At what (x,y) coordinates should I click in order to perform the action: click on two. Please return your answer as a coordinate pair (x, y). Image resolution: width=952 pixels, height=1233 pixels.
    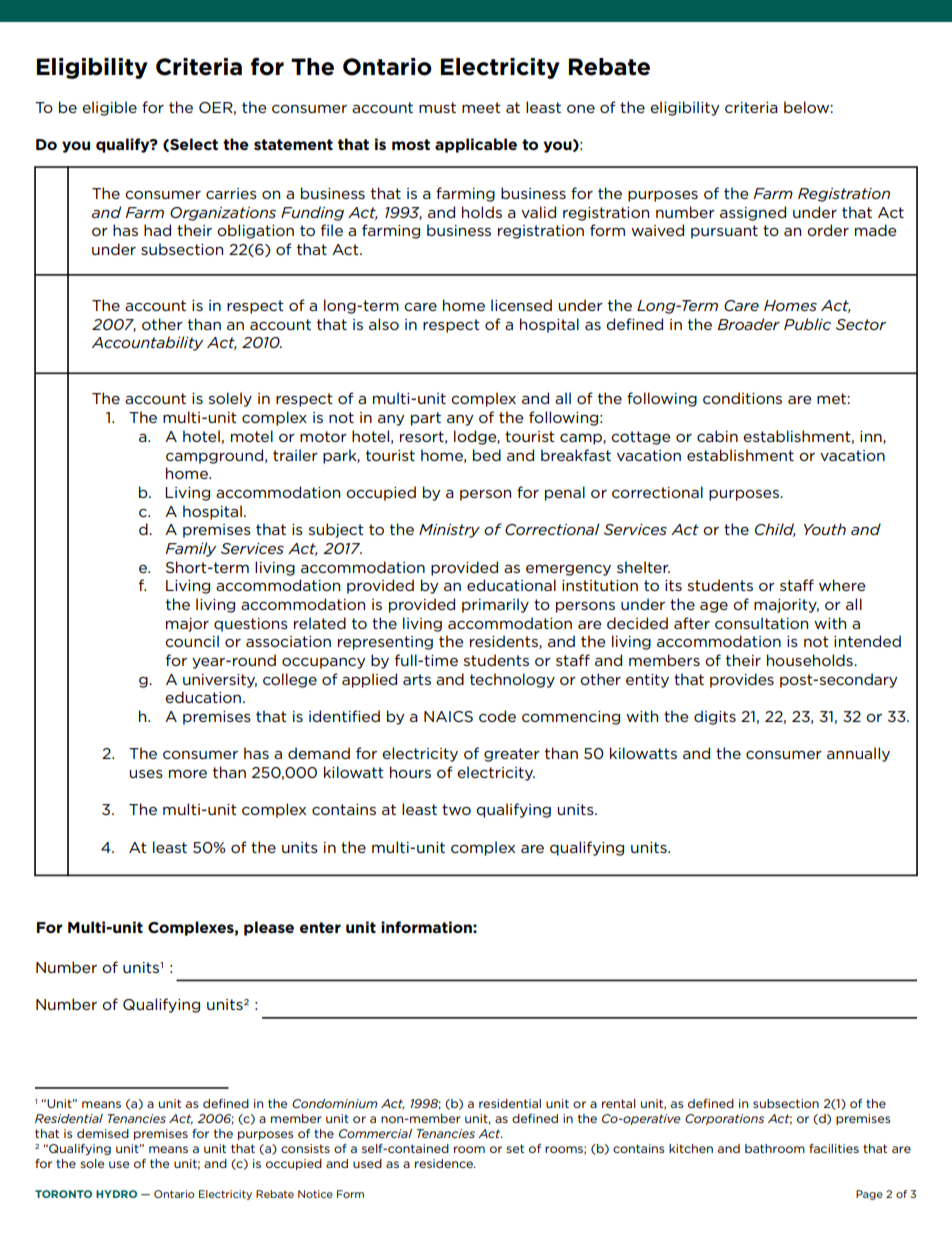
    Looking at the image, I should click on (456, 809).
